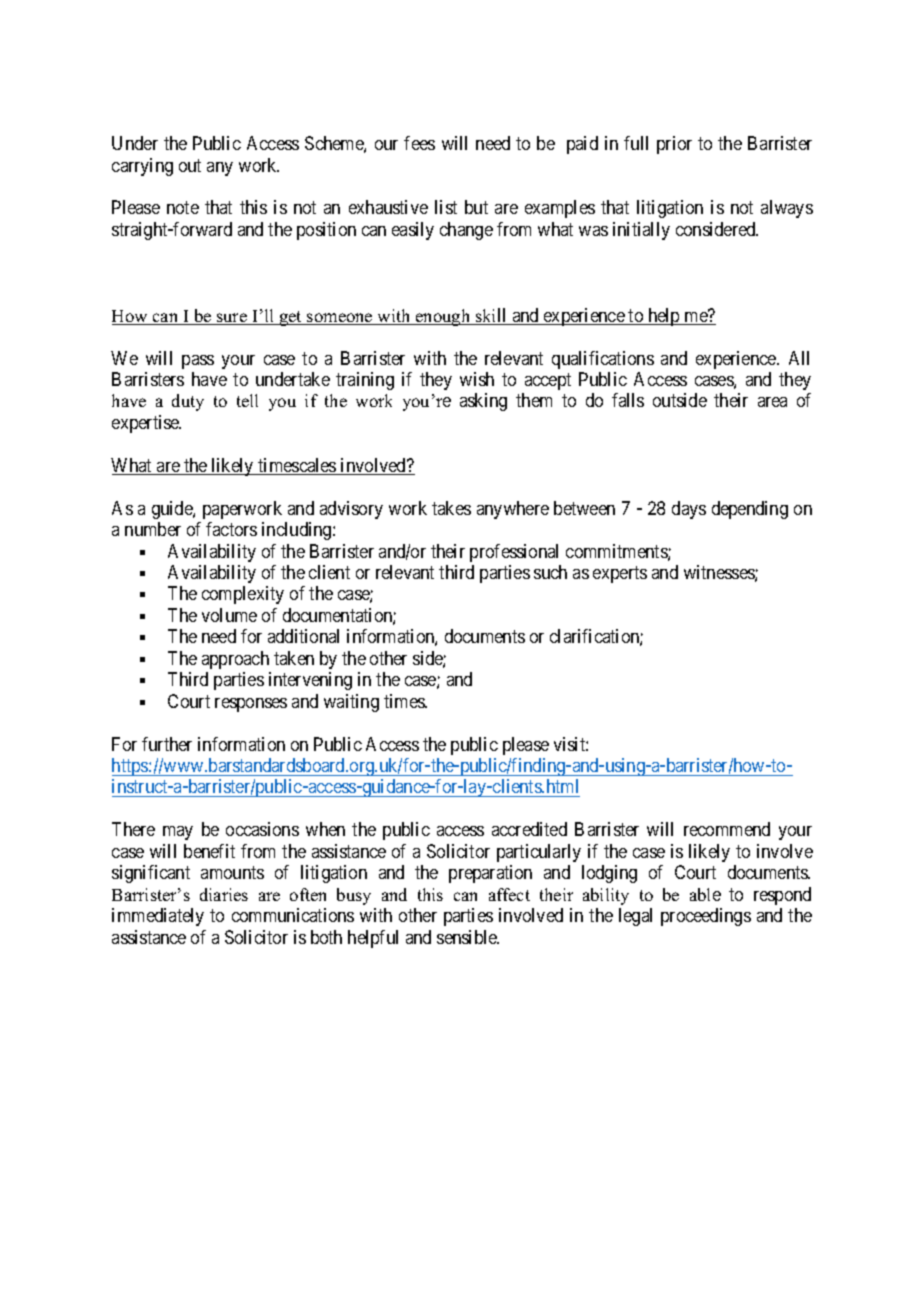  I want to click on days, so click(689, 510).
